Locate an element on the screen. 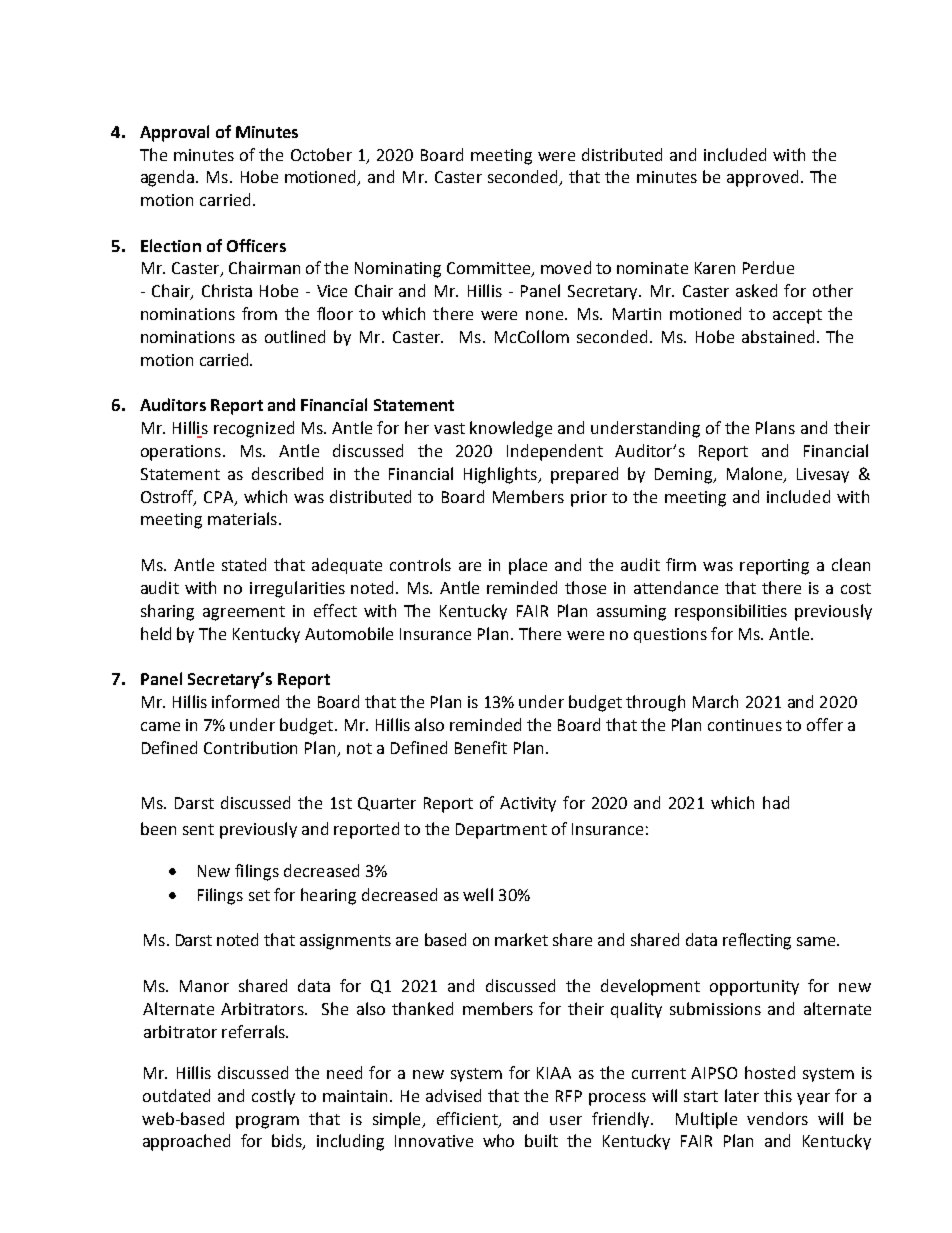 This screenshot has height=1233, width=952. agenda is located at coordinates (169, 178).
